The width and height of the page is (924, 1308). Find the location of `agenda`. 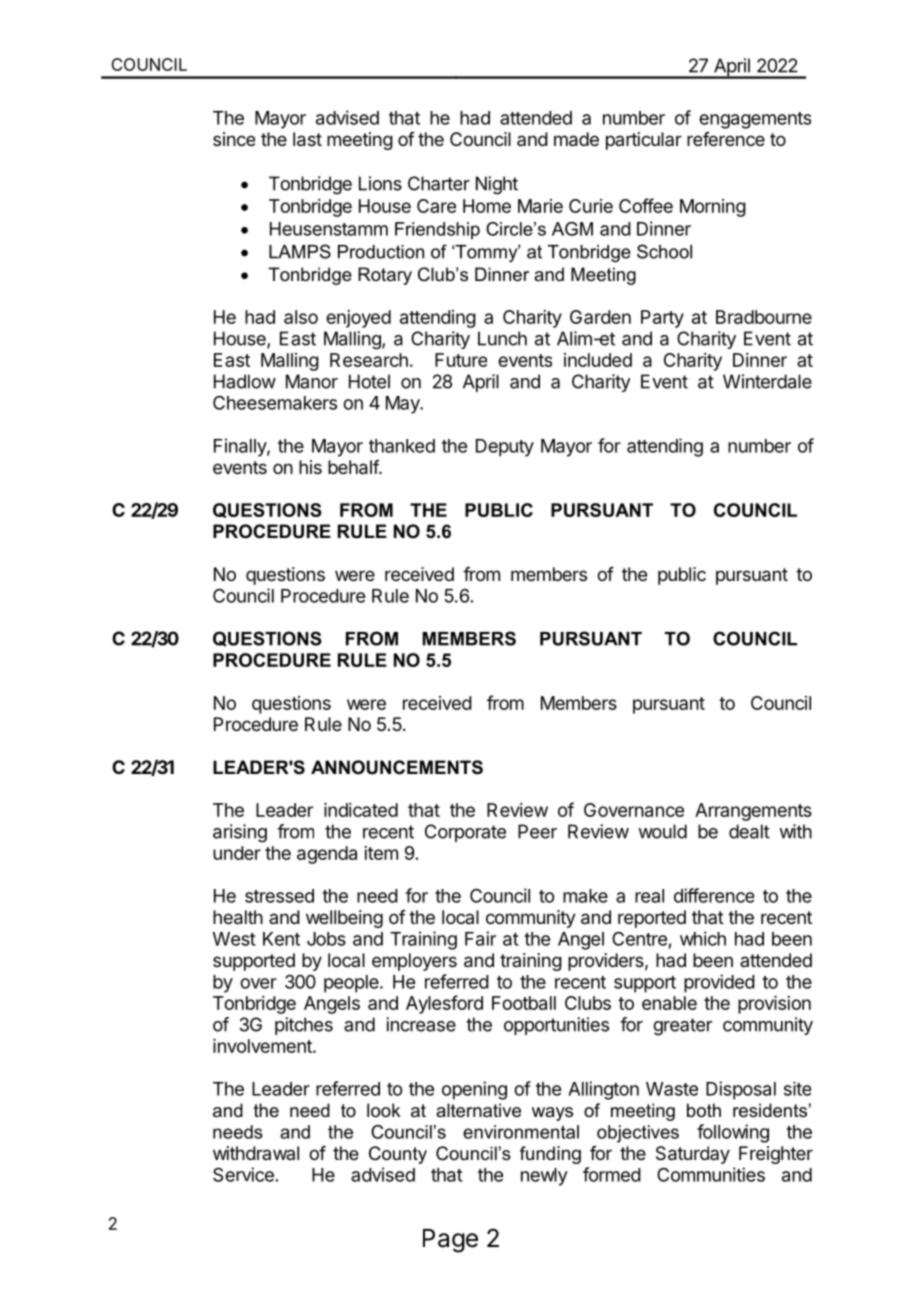

agenda is located at coordinates (327, 855).
